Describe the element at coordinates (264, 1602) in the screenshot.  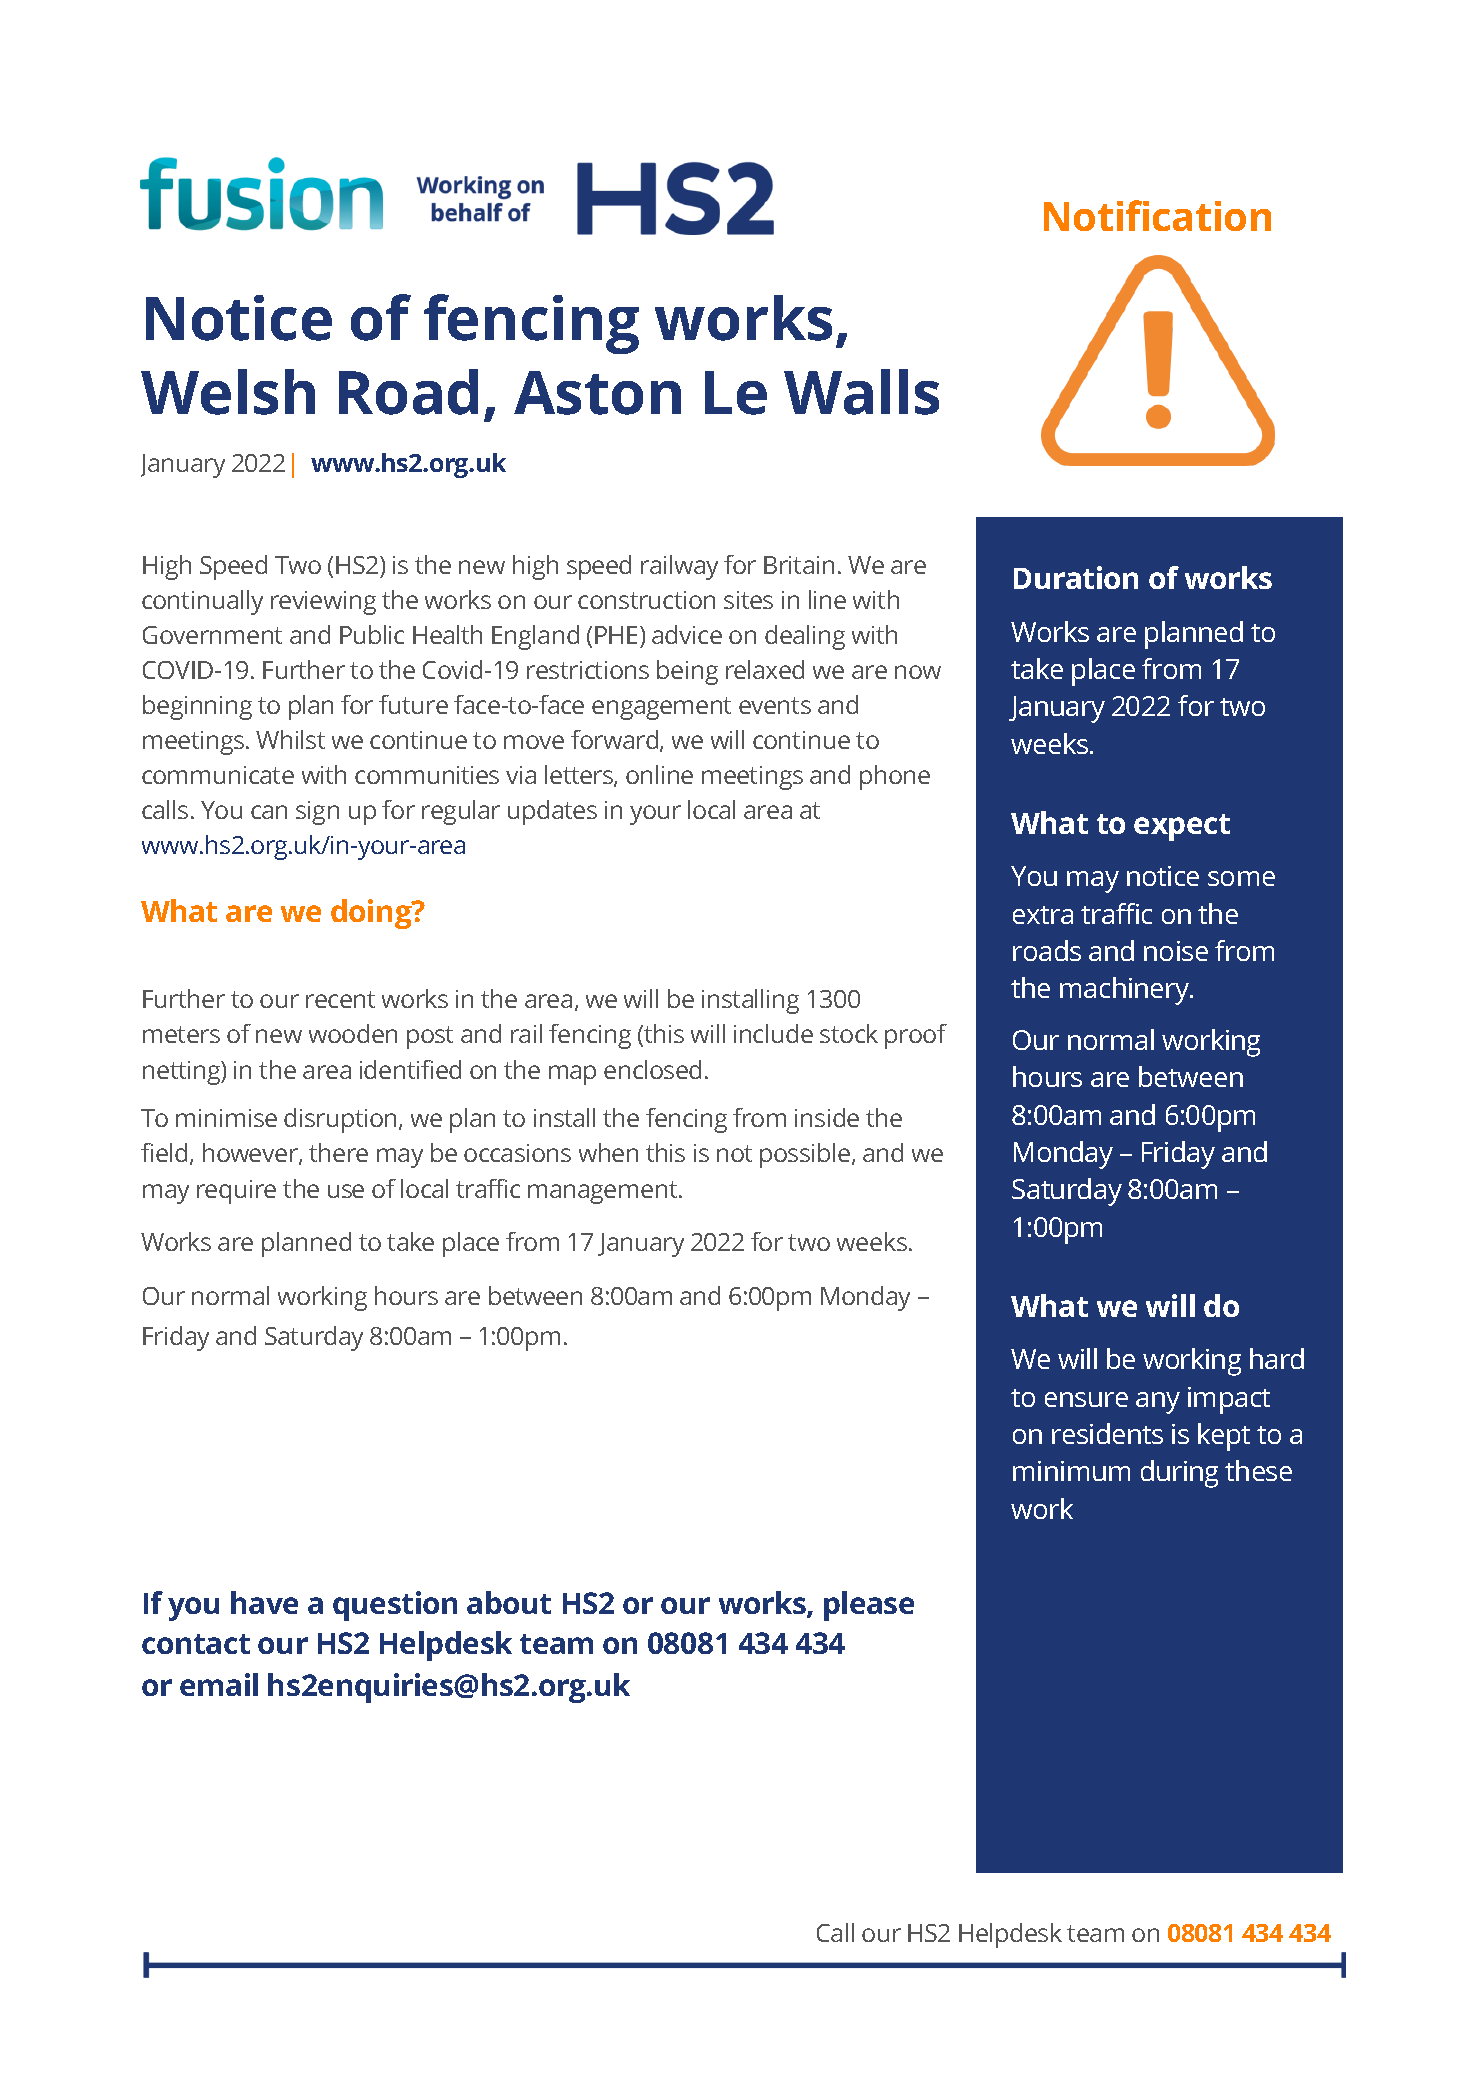
I see `have` at that location.
